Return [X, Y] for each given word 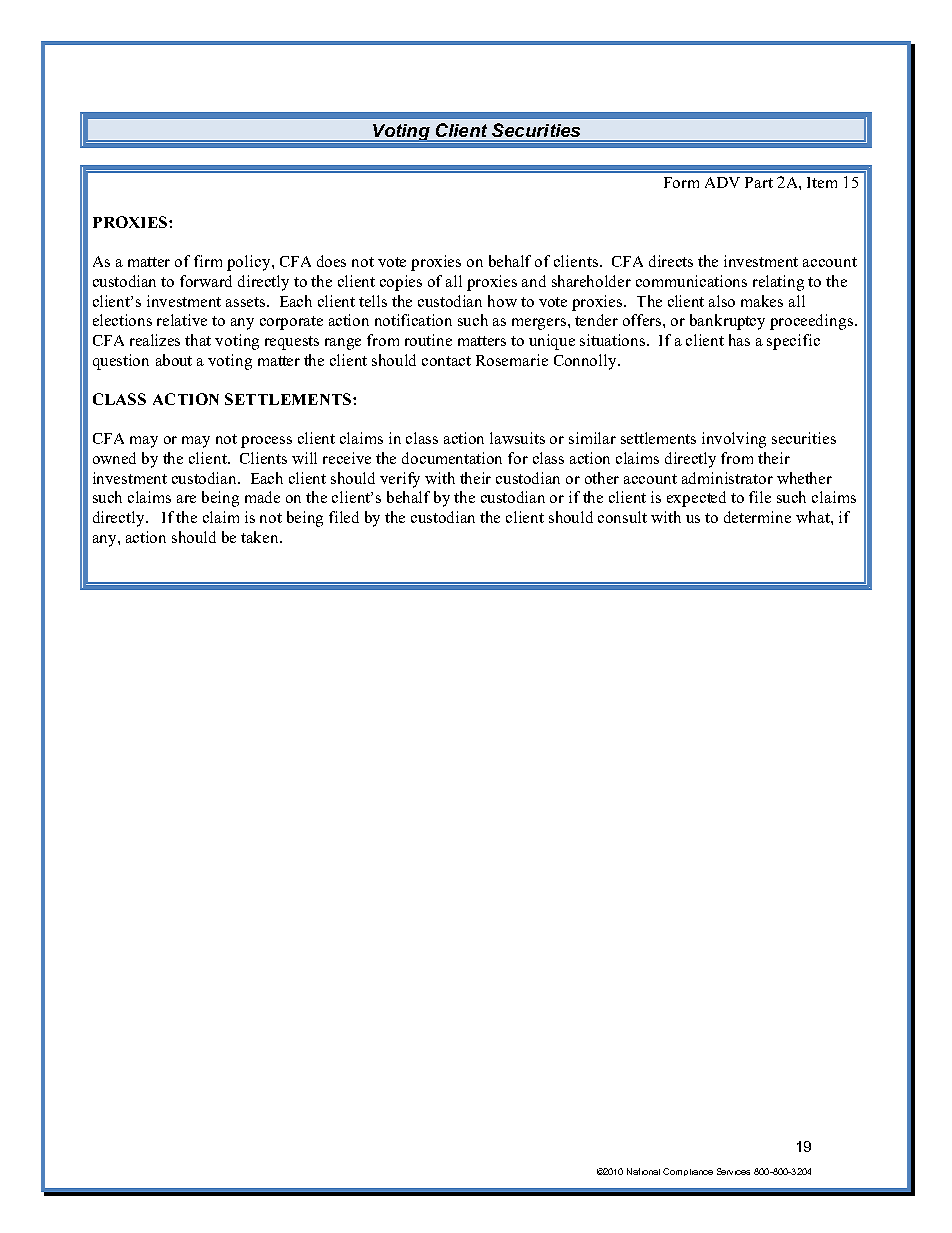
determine [757, 517]
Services [733, 1171]
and [534, 281]
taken [261, 537]
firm [208, 261]
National [643, 1171]
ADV [722, 182]
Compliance [688, 1172]
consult [622, 517]
